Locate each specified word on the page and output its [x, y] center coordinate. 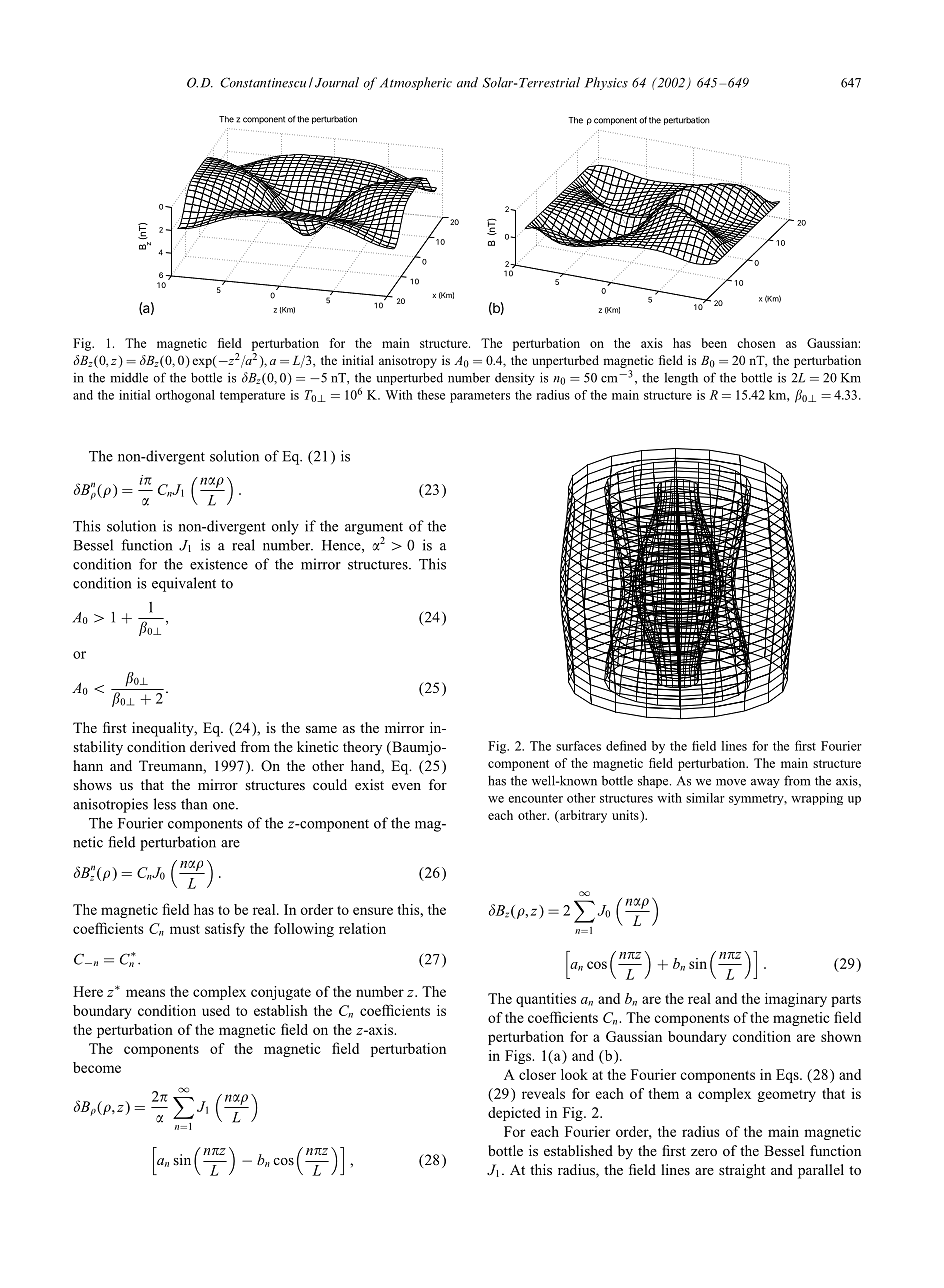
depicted [514, 1114]
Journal [337, 82]
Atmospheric [416, 83]
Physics [606, 83]
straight [742, 1171]
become [97, 1067]
